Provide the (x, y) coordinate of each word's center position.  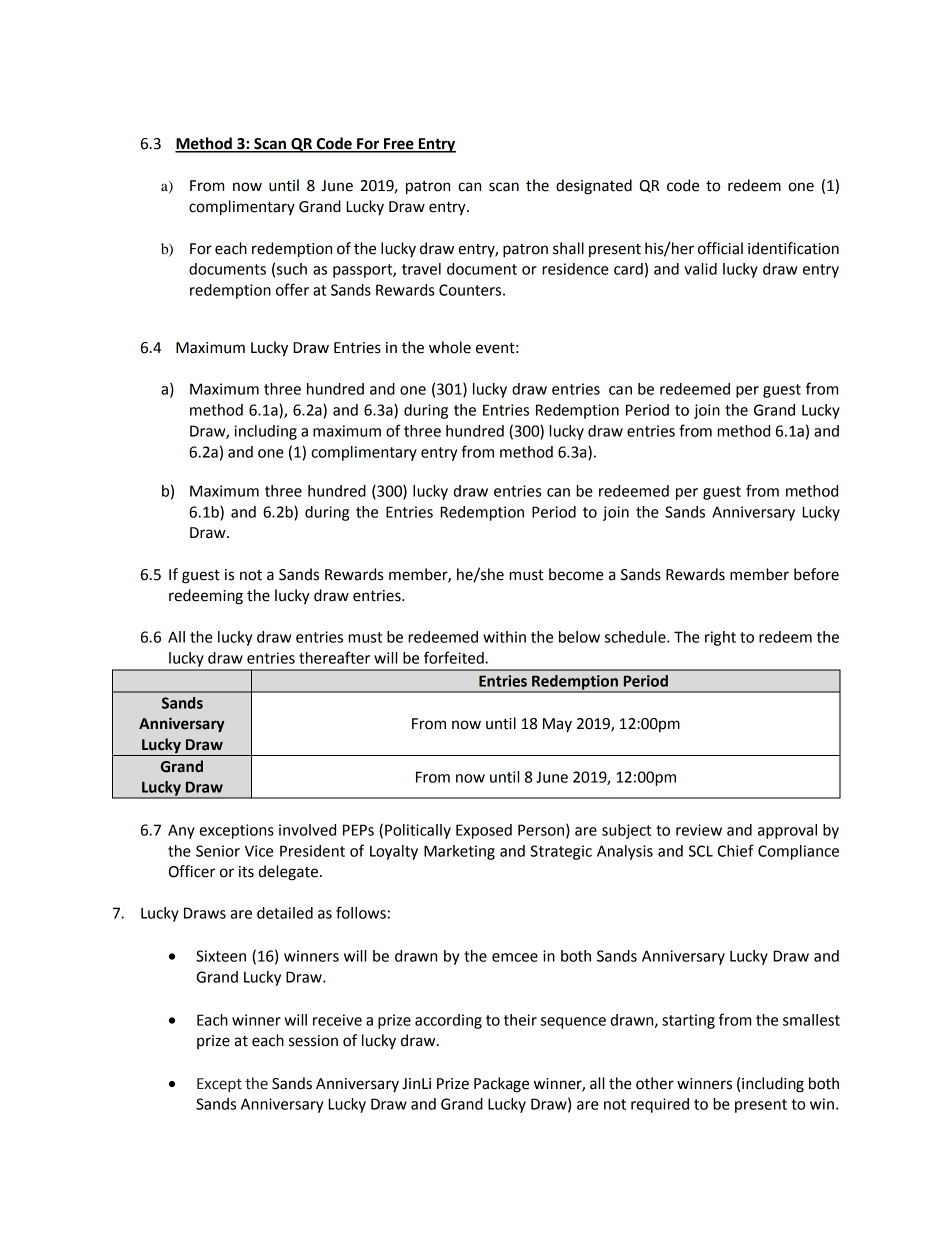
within (504, 637)
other (655, 1083)
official (720, 248)
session (313, 1041)
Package (501, 1085)
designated (594, 187)
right (720, 638)
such (292, 269)
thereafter (334, 657)
